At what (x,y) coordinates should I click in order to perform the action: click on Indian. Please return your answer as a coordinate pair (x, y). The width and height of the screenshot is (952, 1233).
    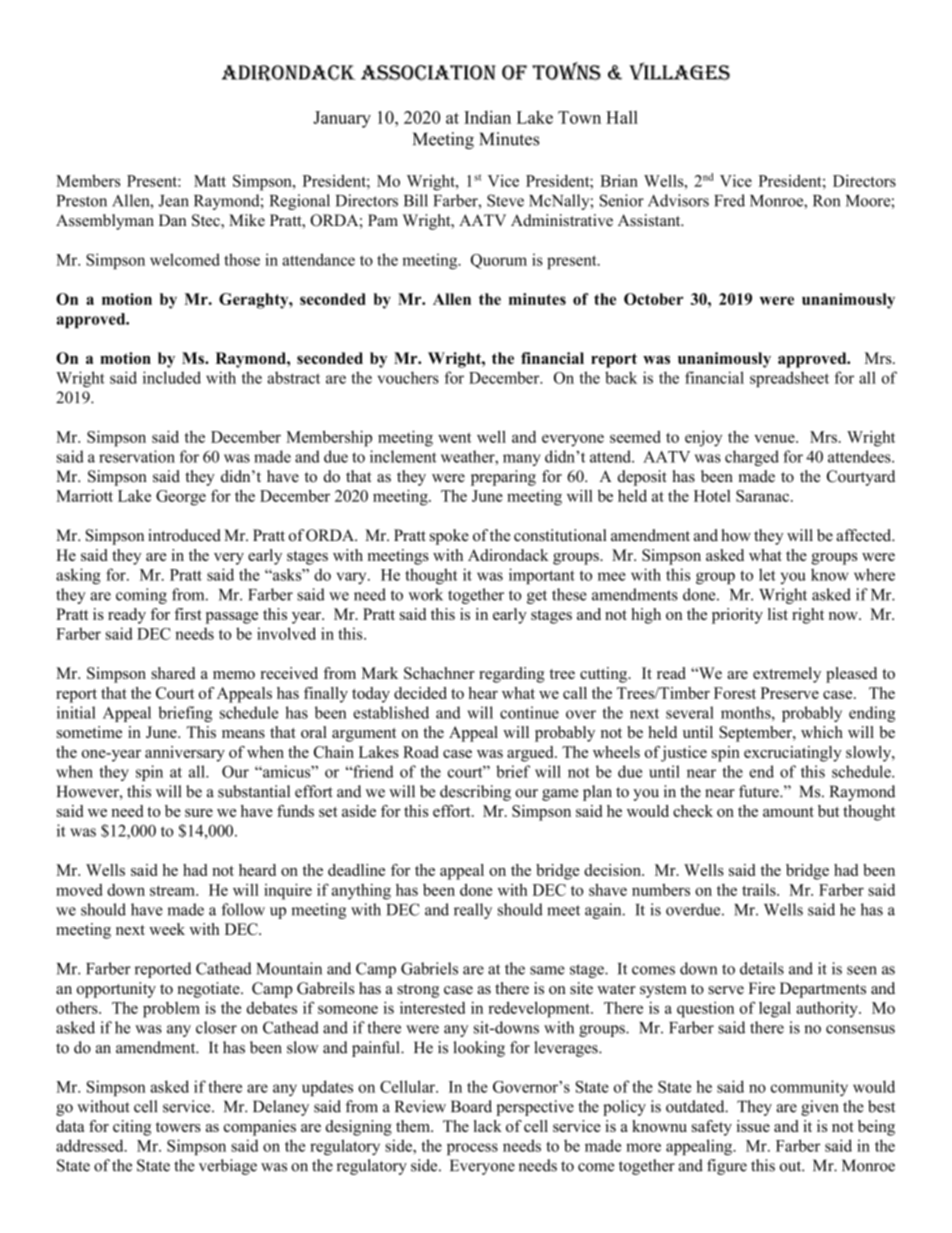
    Looking at the image, I should click on (487, 117).
